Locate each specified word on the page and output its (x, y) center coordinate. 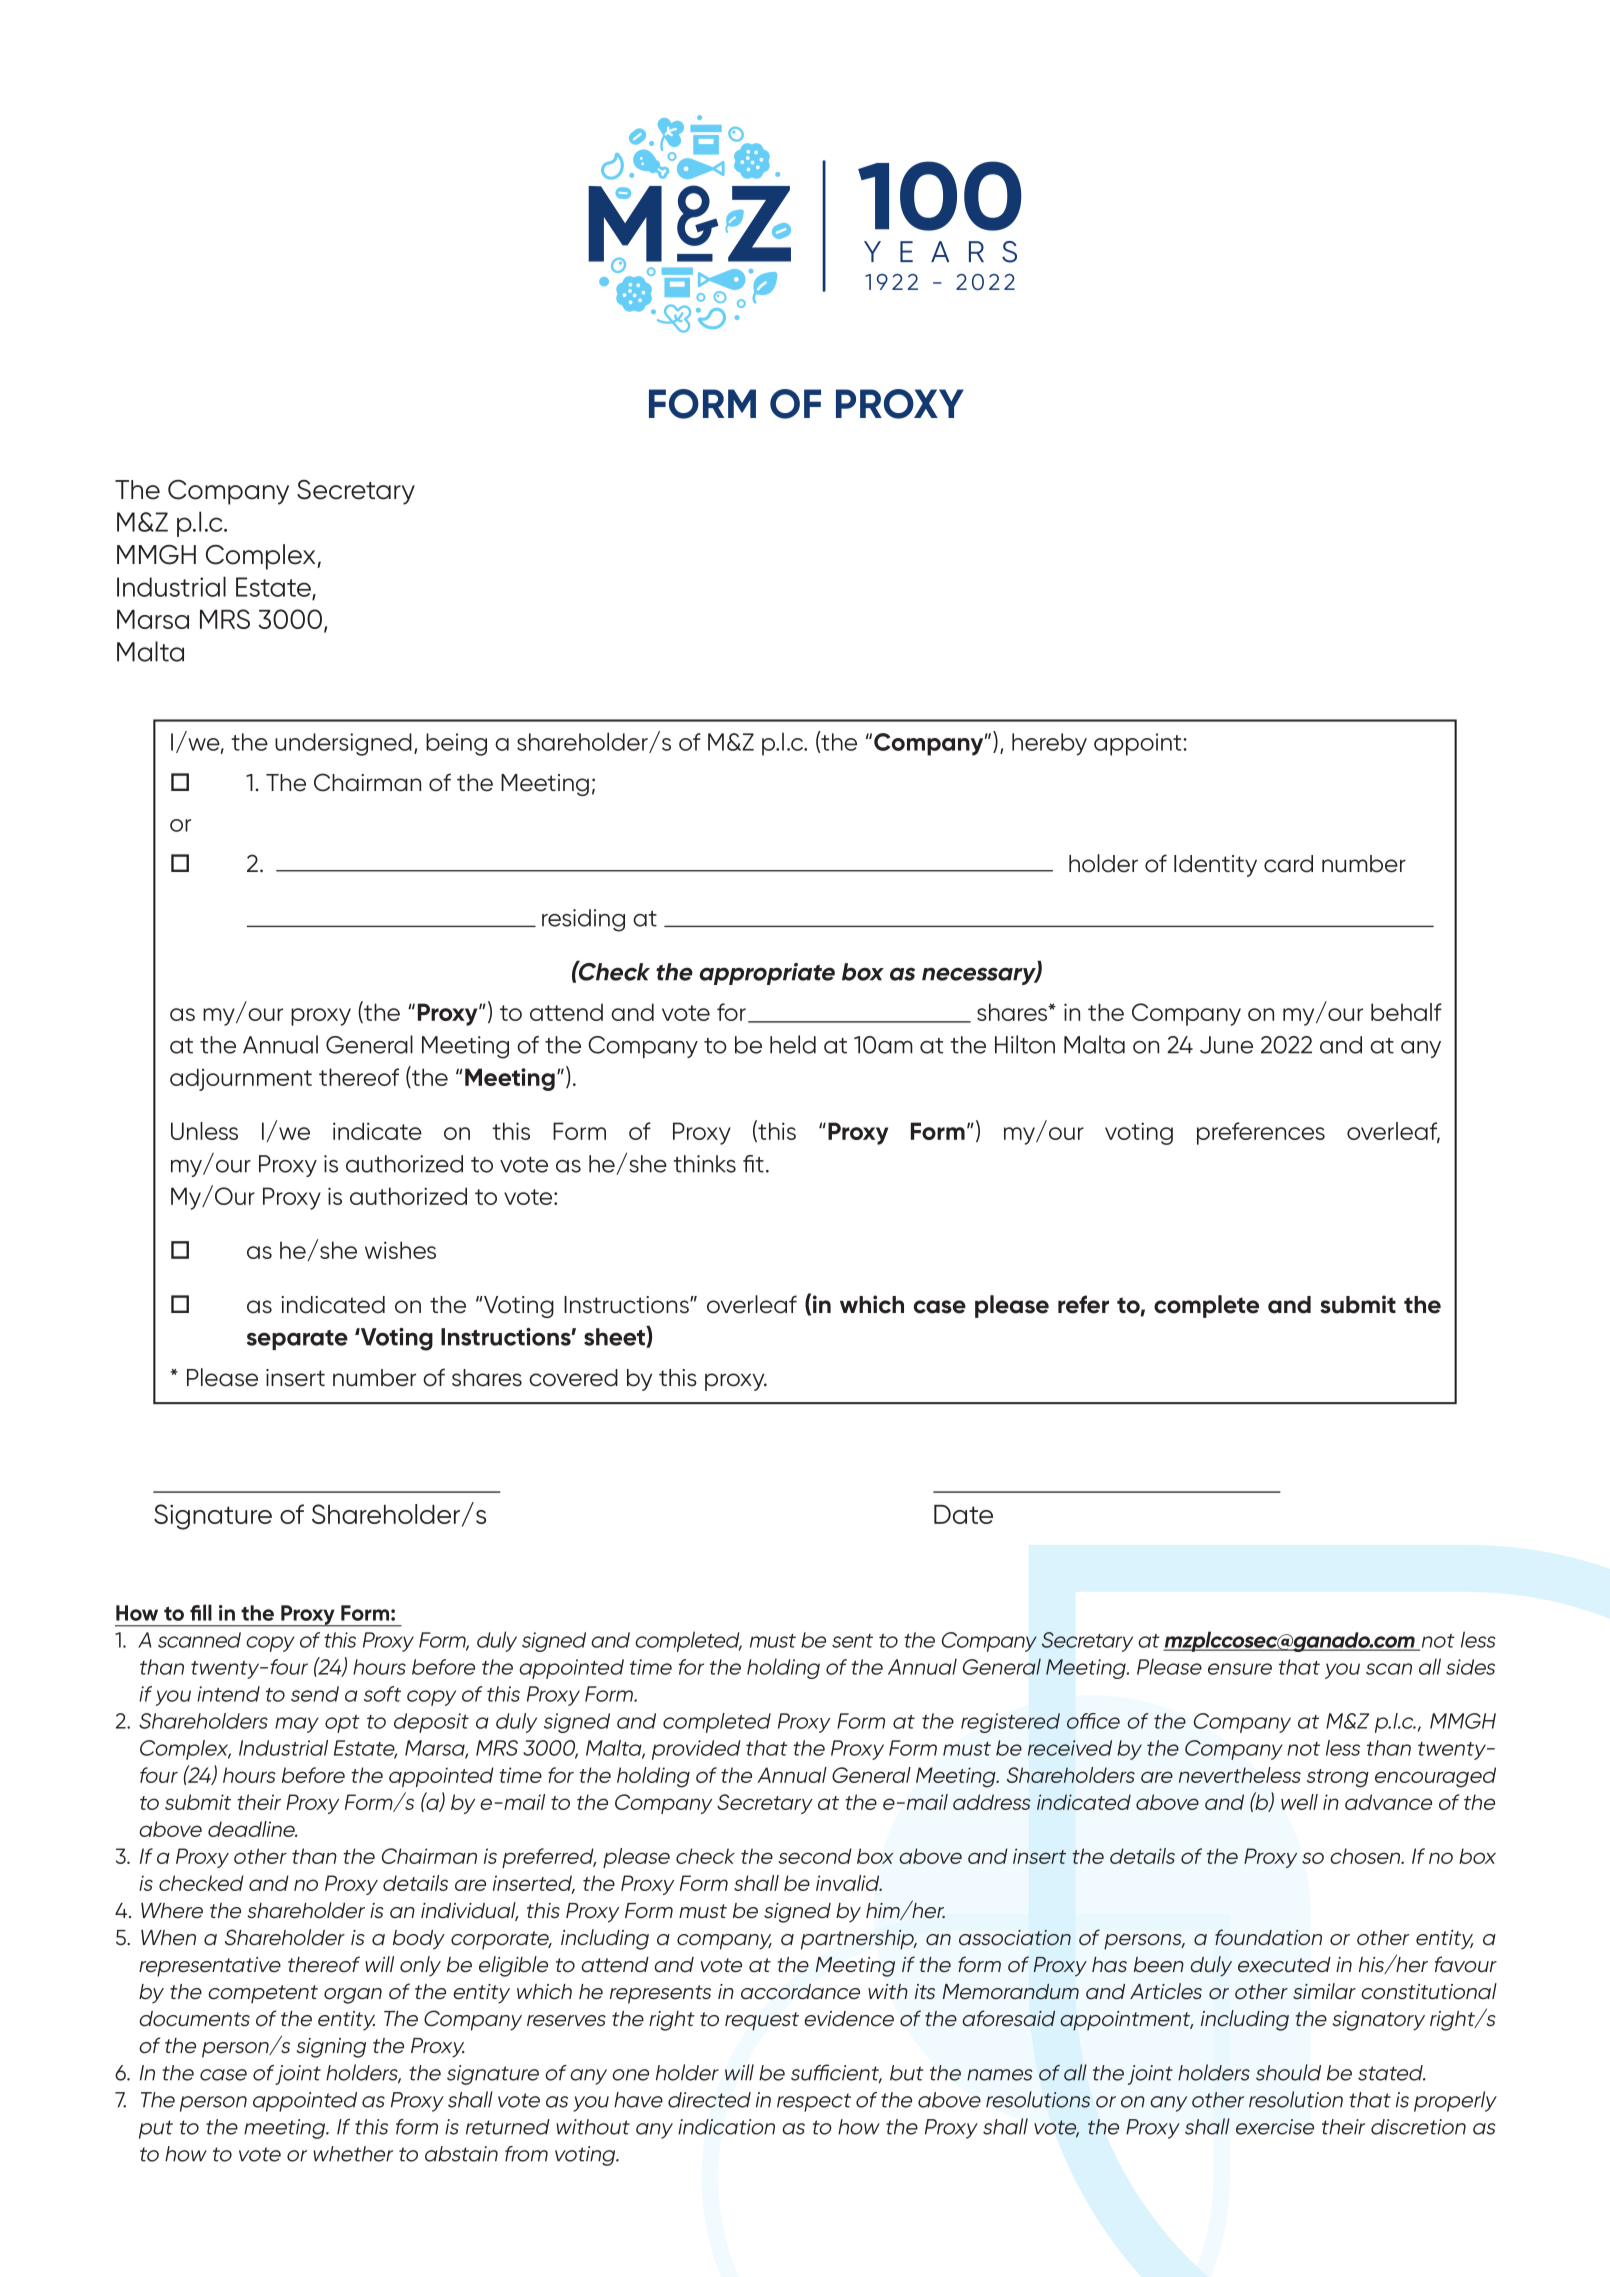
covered (573, 1378)
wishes (400, 1250)
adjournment (241, 1079)
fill (201, 1612)
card (1288, 864)
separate (297, 1340)
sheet (615, 1337)
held (793, 1044)
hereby (1049, 744)
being (456, 744)
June (1226, 1045)
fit (753, 1164)
